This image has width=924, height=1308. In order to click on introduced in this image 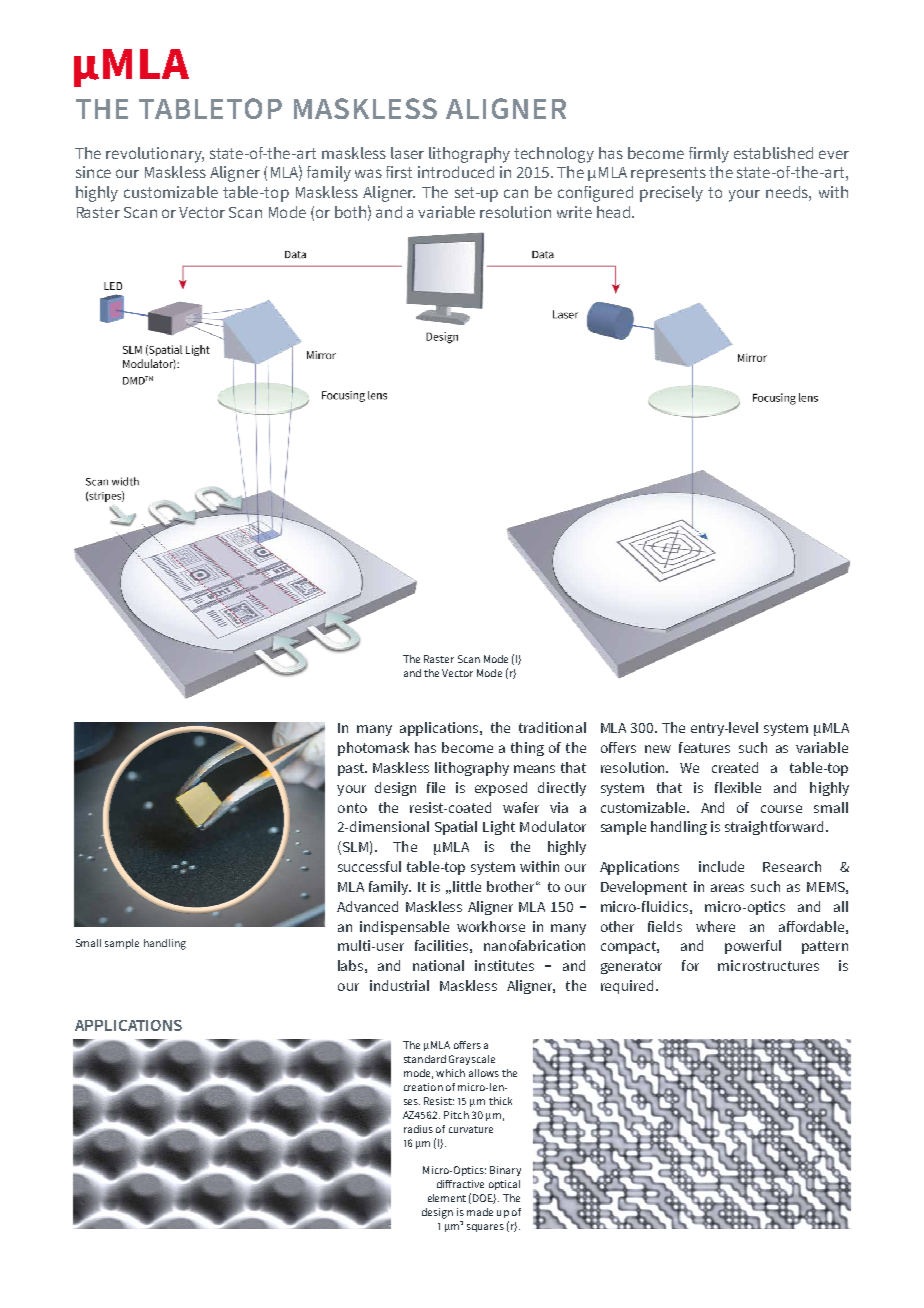, I will do `click(456, 172)`.
